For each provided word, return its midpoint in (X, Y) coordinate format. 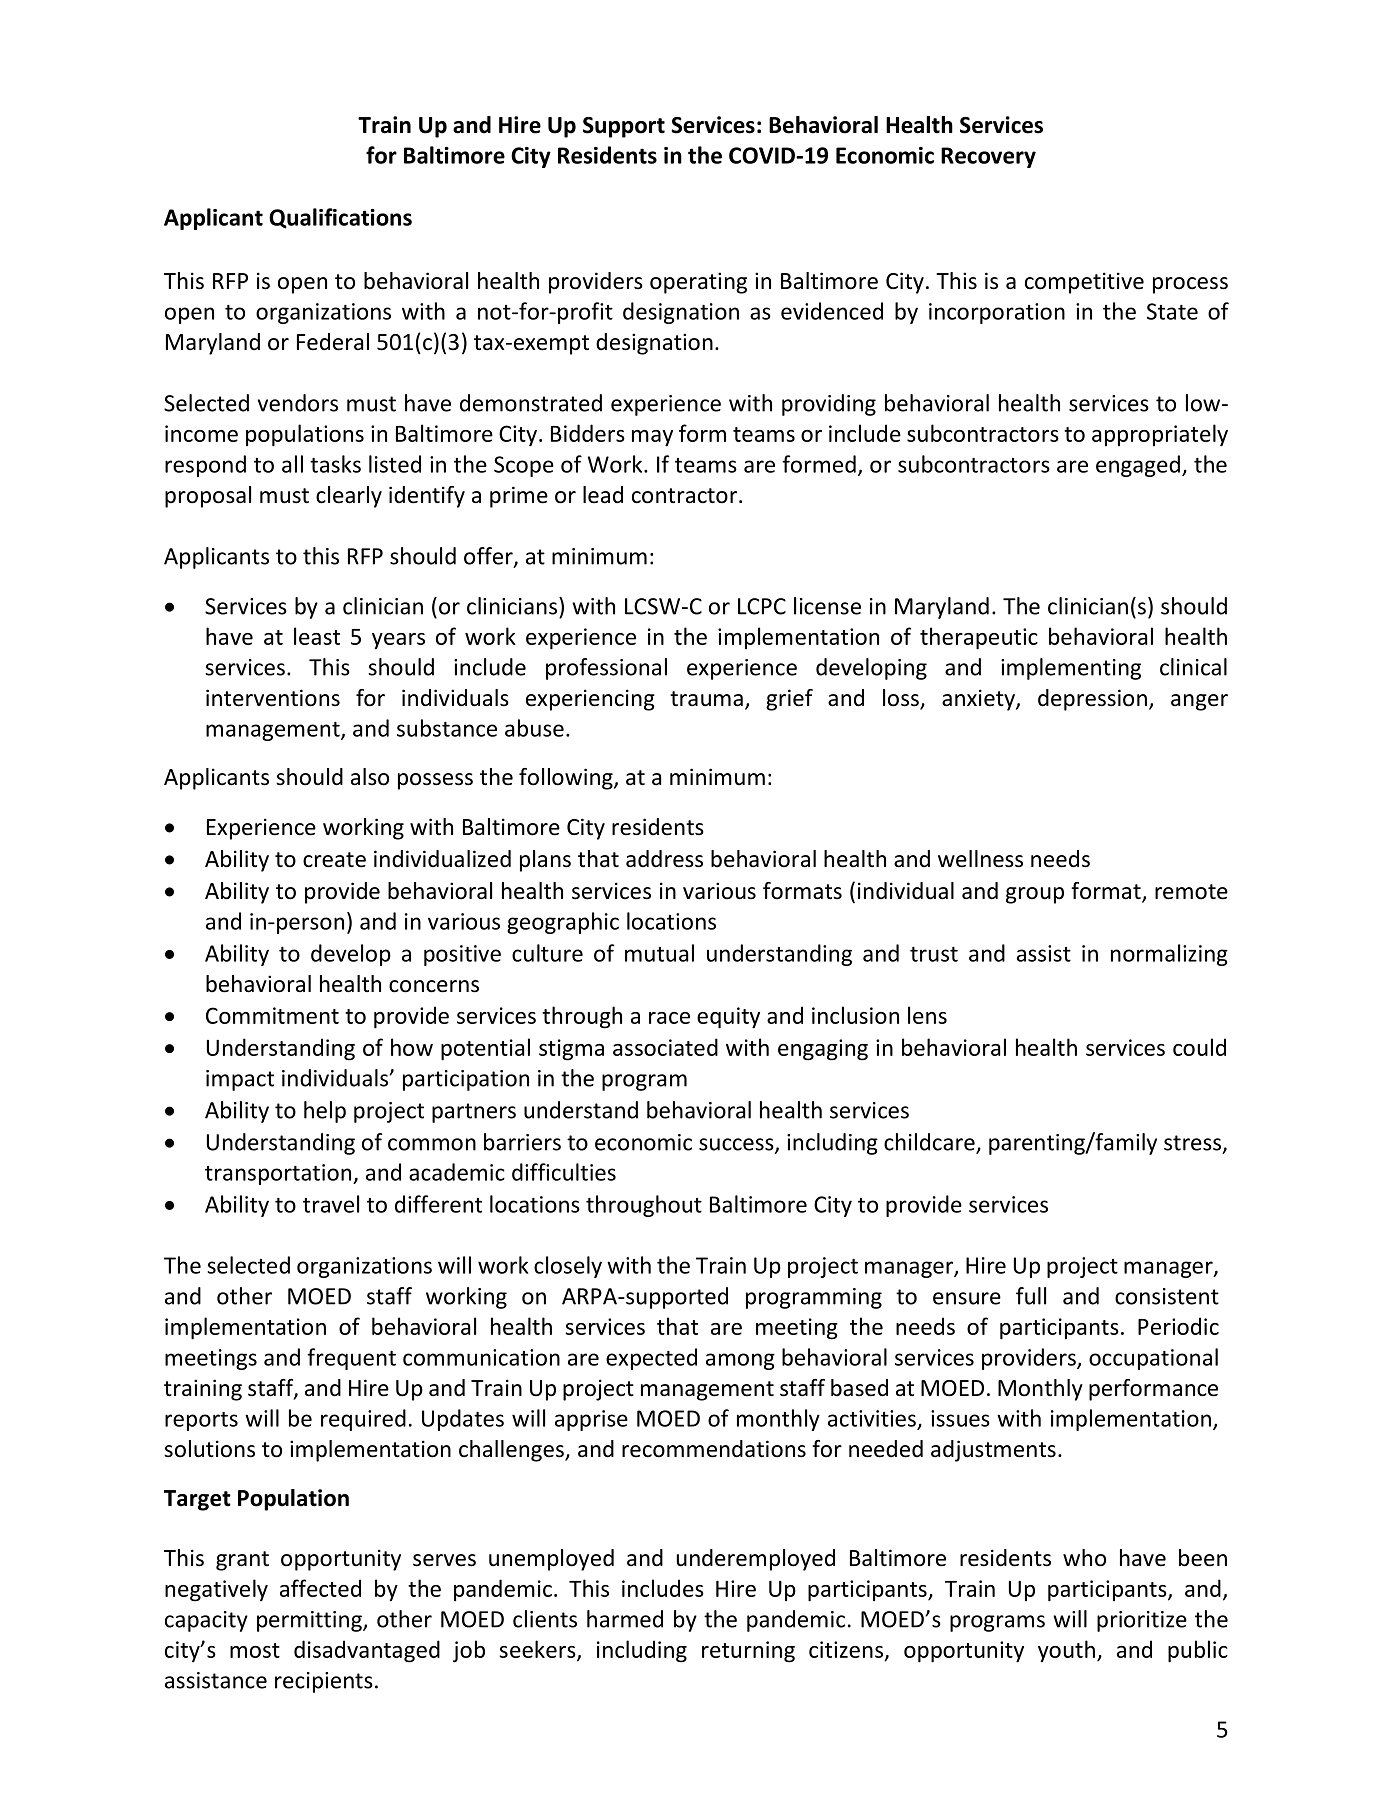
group (1035, 895)
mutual (659, 953)
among (740, 1361)
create (334, 860)
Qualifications (340, 218)
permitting (310, 1621)
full (1031, 1296)
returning (748, 1652)
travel (331, 1204)
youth (1066, 1651)
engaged (1138, 466)
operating (698, 283)
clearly (349, 497)
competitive (1084, 283)
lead (603, 495)
